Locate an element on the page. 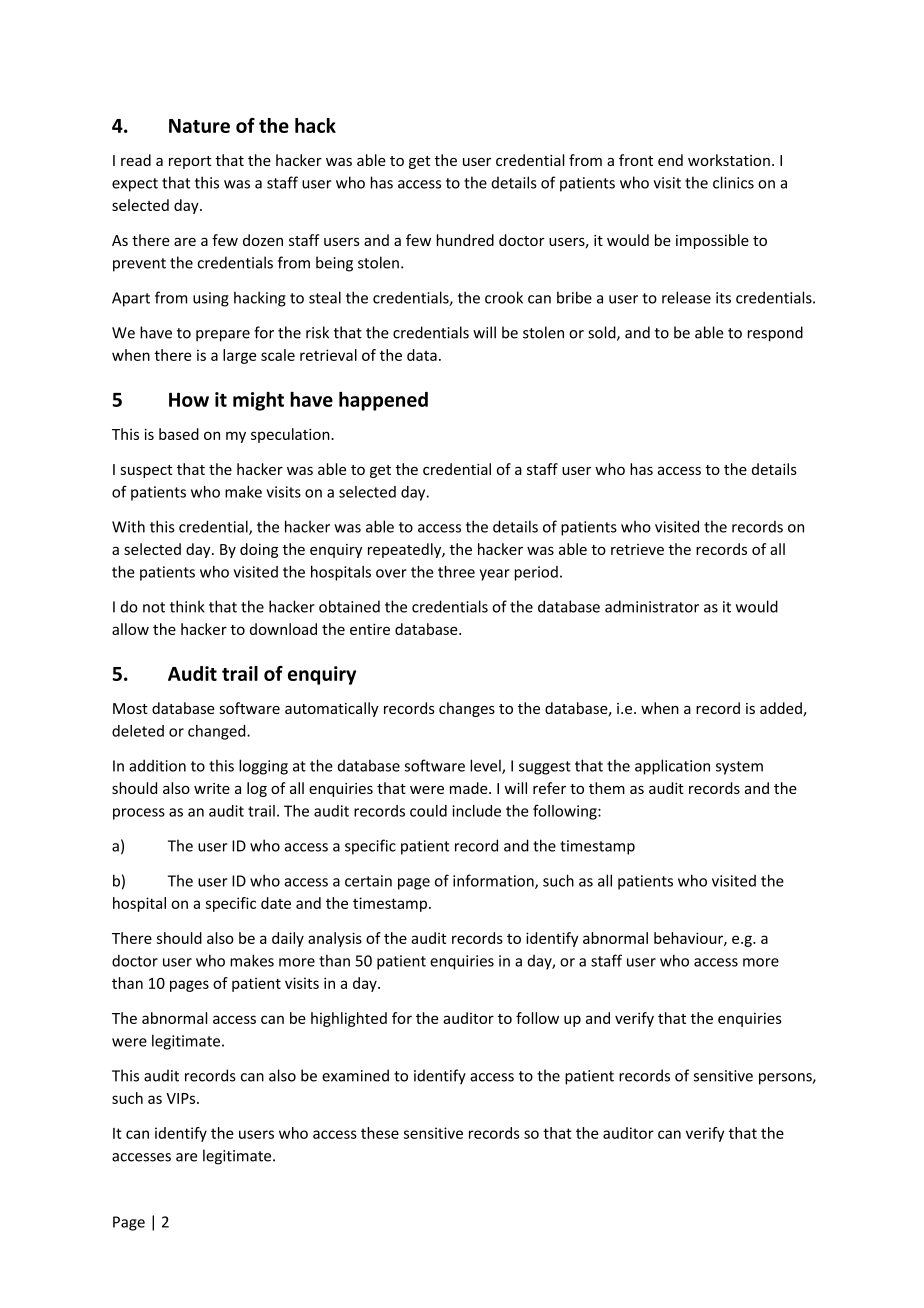 This page has width=924, height=1308. administrator is located at coordinates (652, 606).
